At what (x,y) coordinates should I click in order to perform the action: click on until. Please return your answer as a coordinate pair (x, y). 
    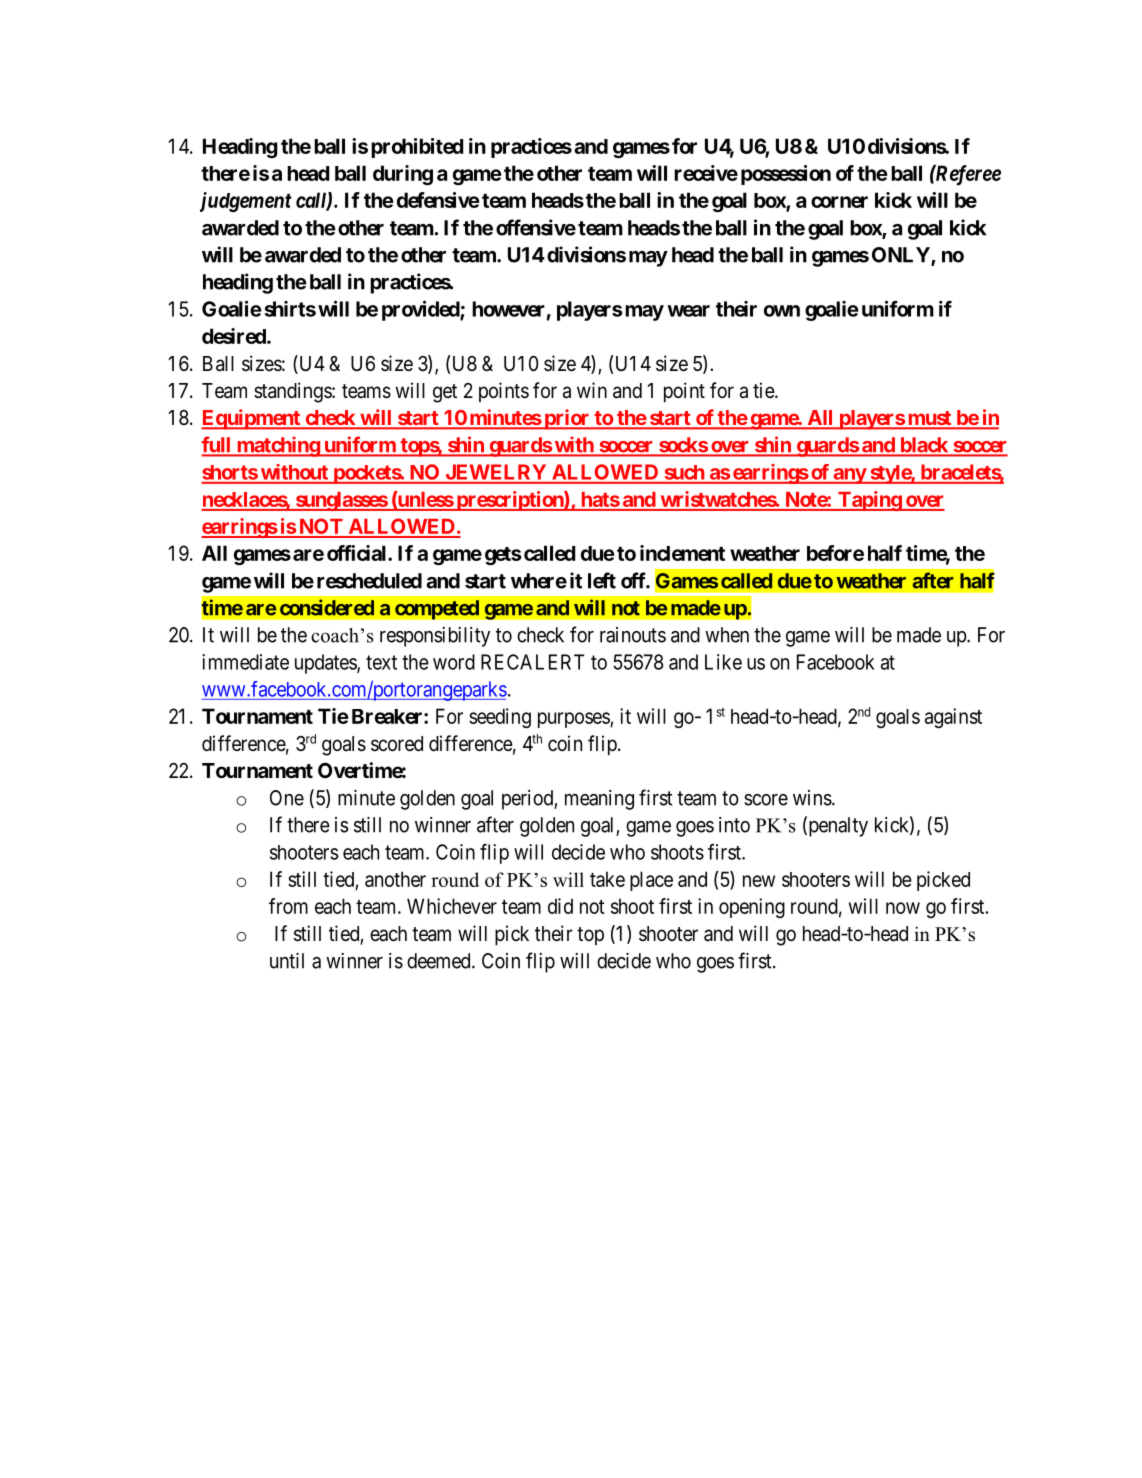
    Looking at the image, I should click on (287, 961).
